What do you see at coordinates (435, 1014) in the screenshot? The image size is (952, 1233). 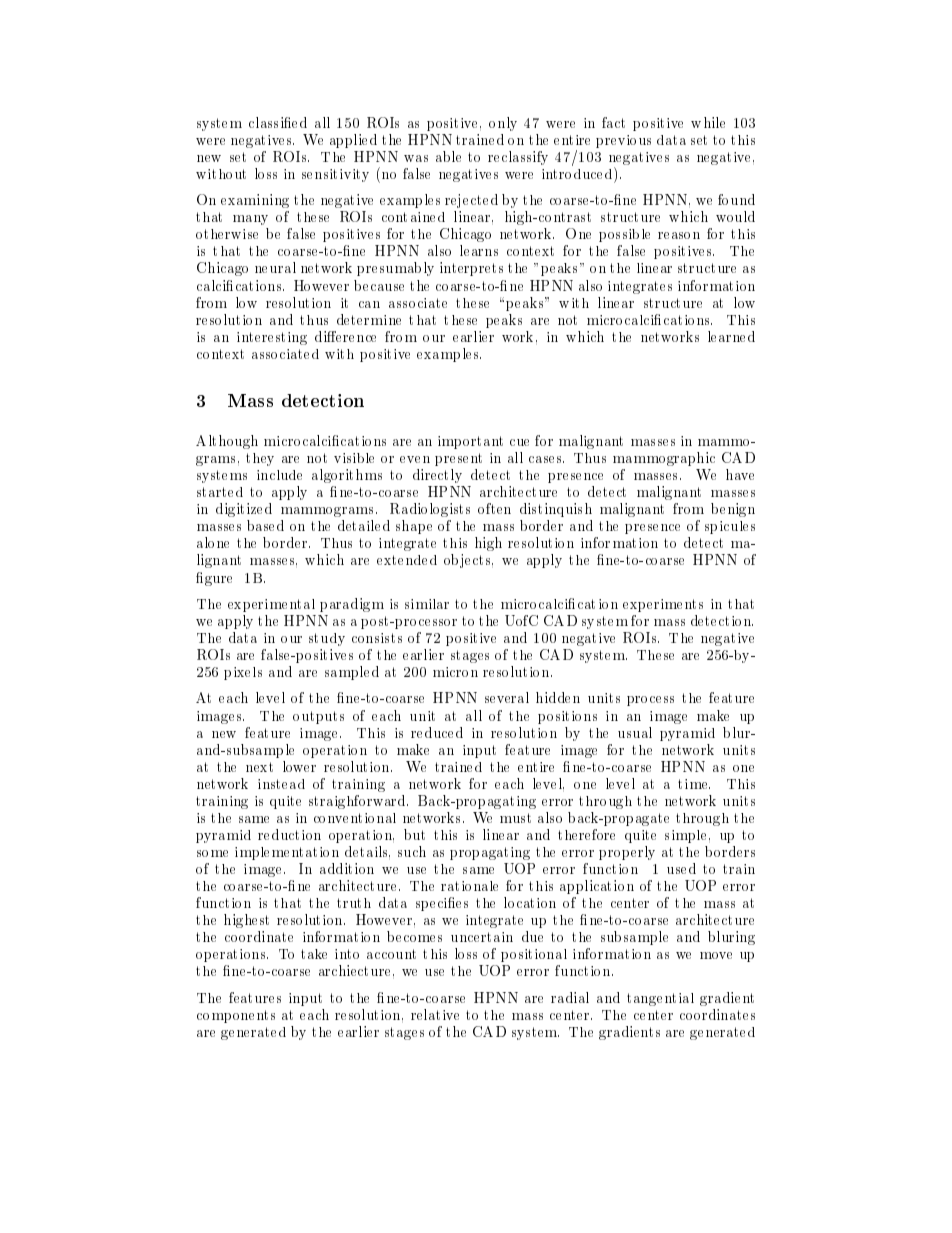 I see `relative` at bounding box center [435, 1014].
